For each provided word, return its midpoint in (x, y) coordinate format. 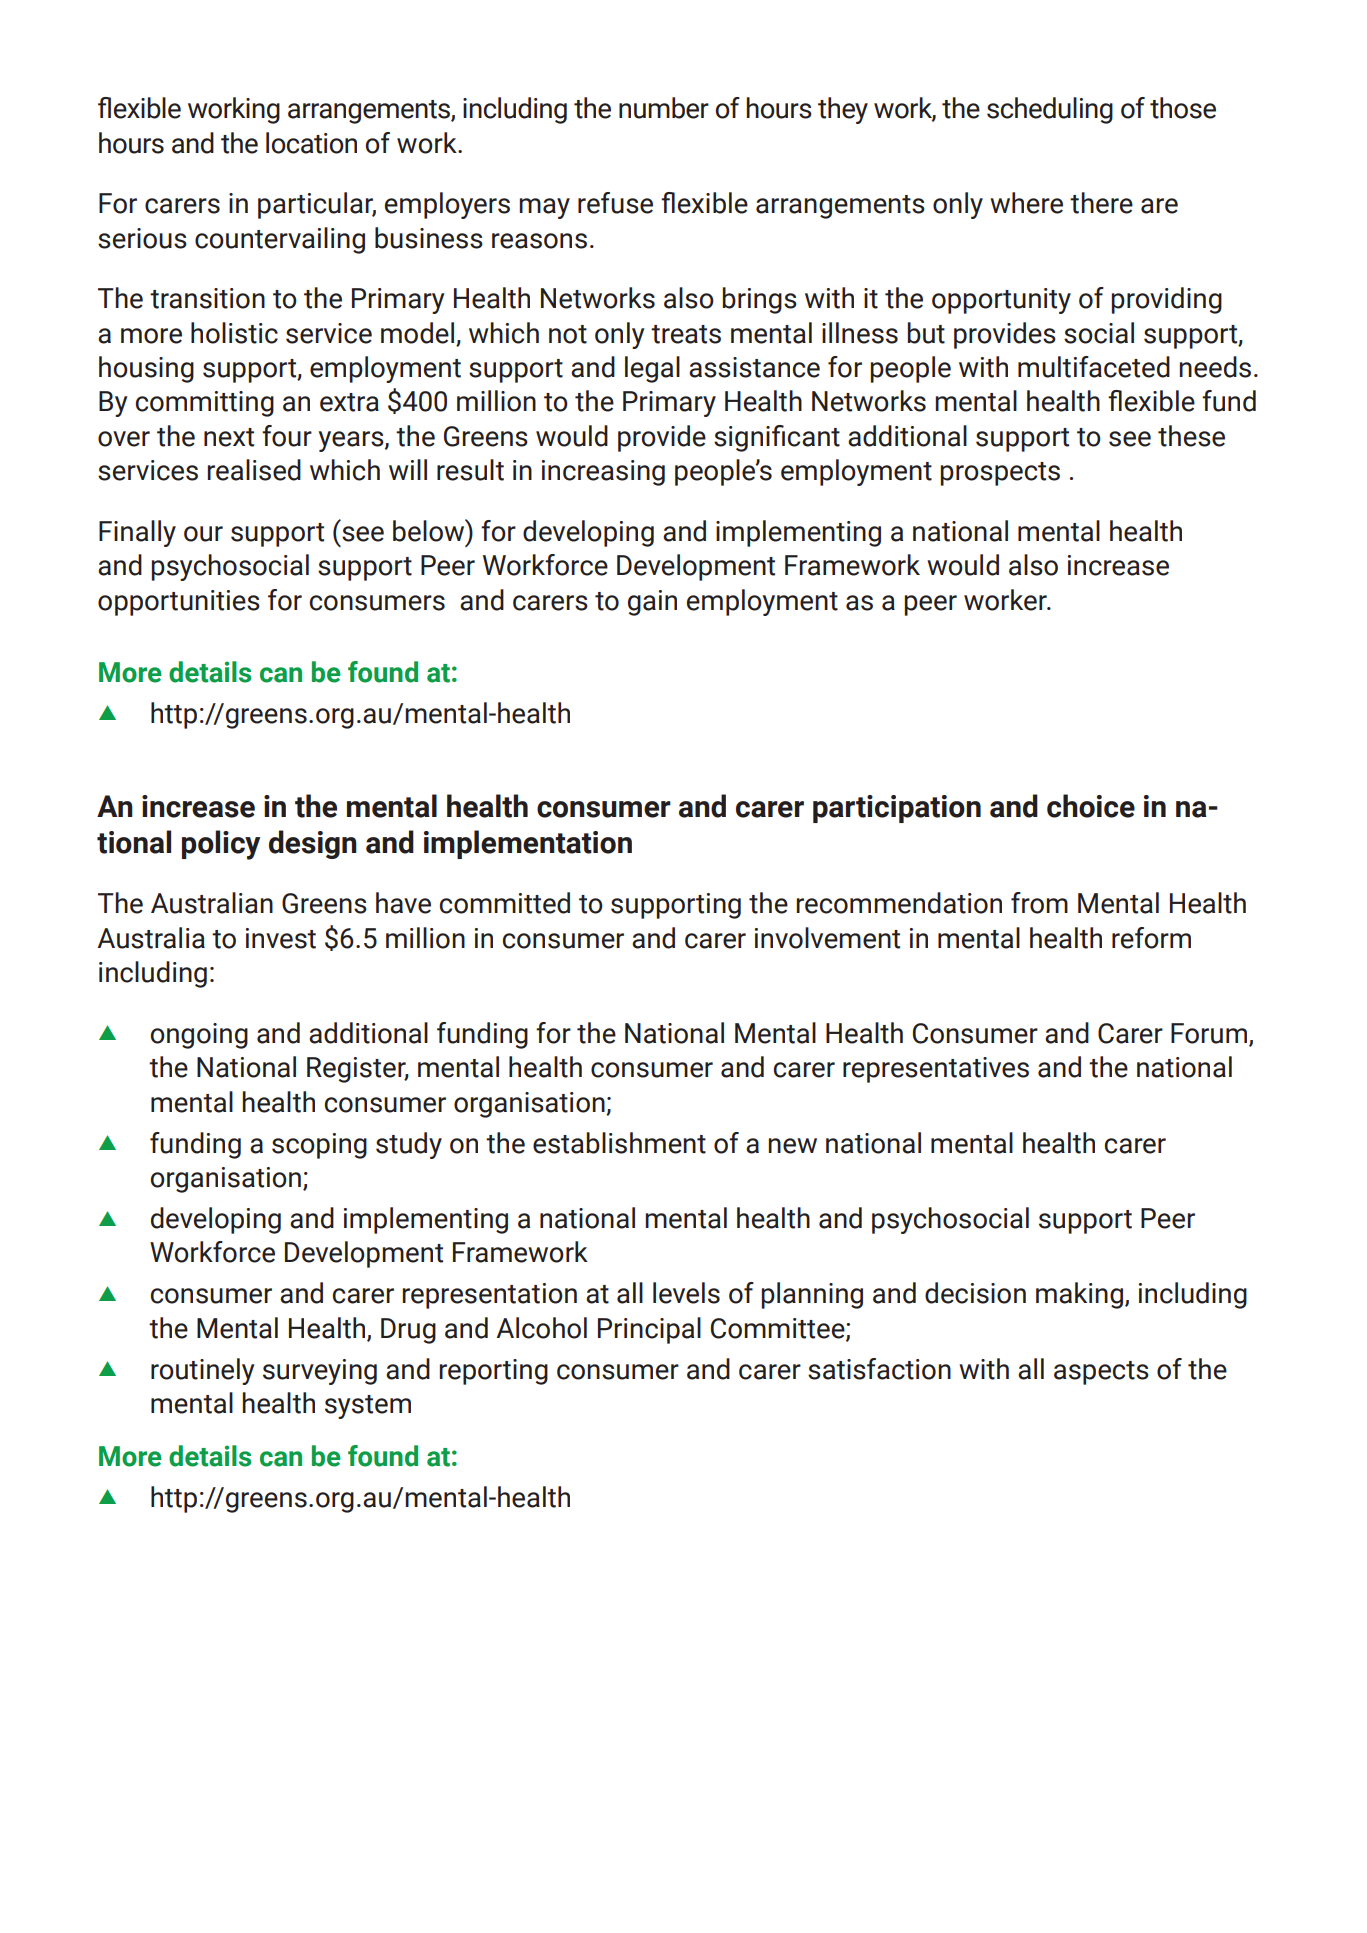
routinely (202, 1371)
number (664, 108)
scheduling (1050, 110)
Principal (649, 1330)
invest (281, 938)
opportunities (179, 603)
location (311, 143)
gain (652, 603)
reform (1151, 938)
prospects (1000, 474)
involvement (827, 938)
